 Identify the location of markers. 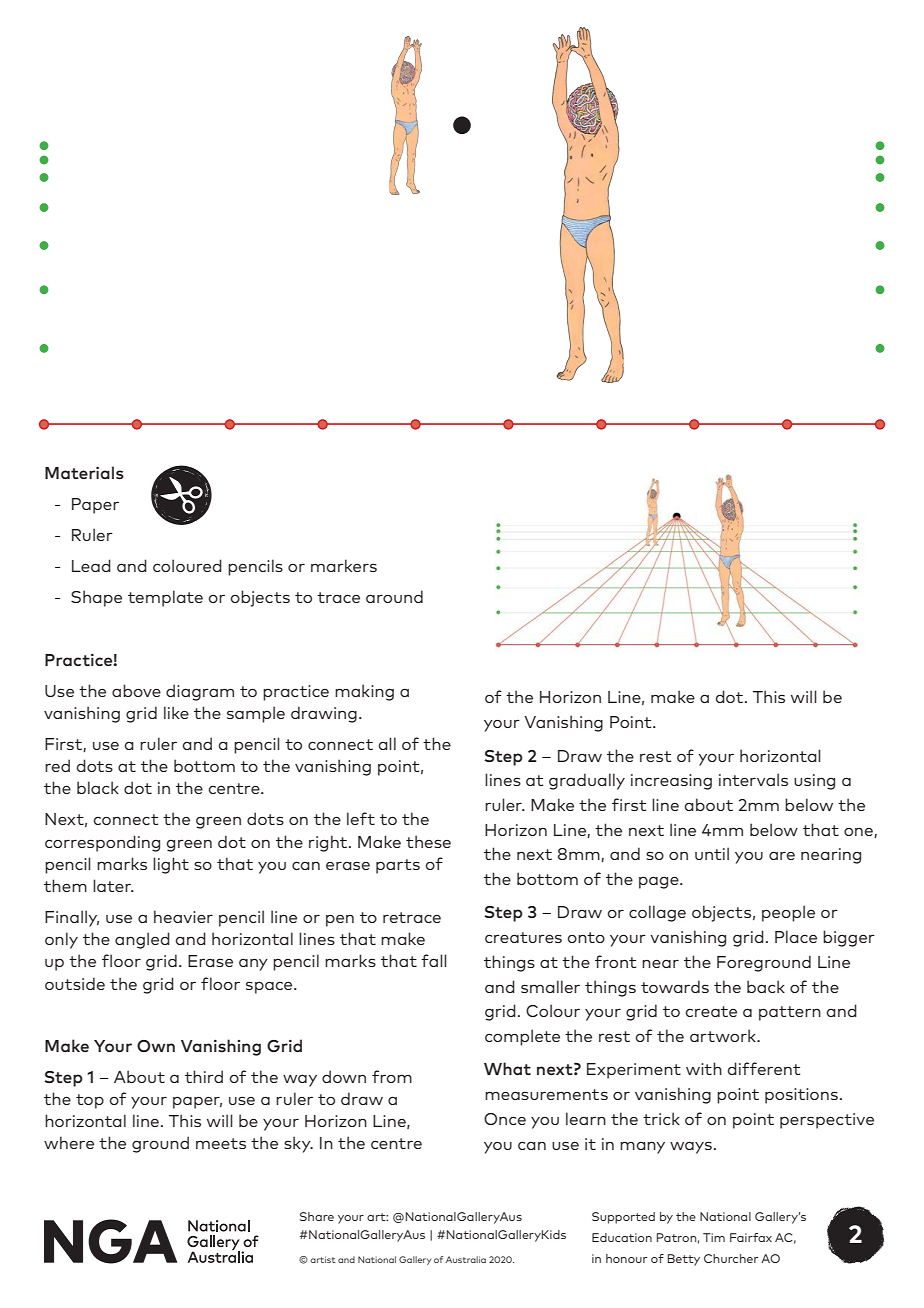
(344, 565).
